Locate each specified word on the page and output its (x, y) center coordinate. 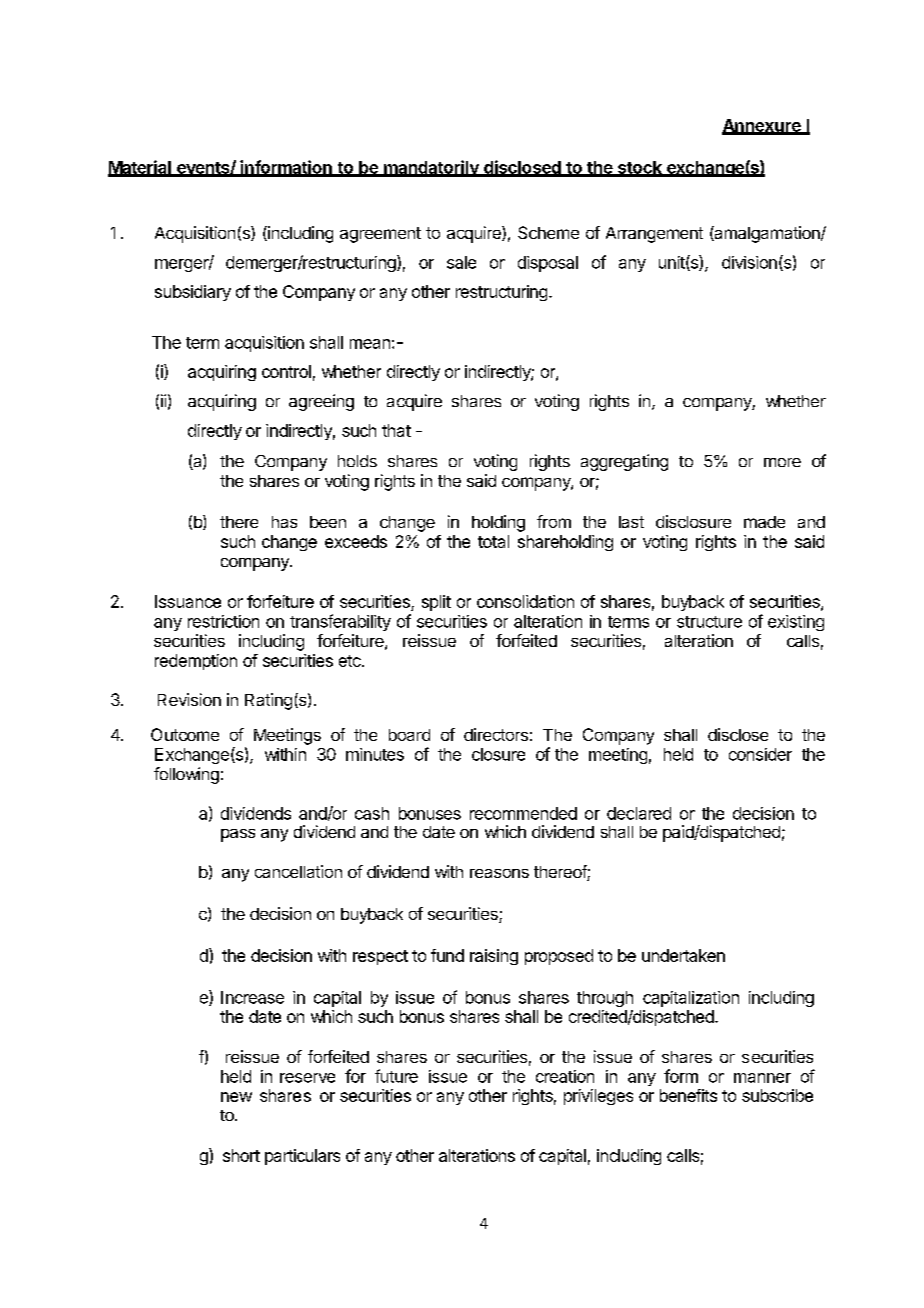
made (764, 522)
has (284, 522)
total (493, 541)
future (396, 1076)
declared (639, 813)
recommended (523, 813)
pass (238, 835)
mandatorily (431, 168)
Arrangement (654, 235)
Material (140, 168)
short (241, 1155)
